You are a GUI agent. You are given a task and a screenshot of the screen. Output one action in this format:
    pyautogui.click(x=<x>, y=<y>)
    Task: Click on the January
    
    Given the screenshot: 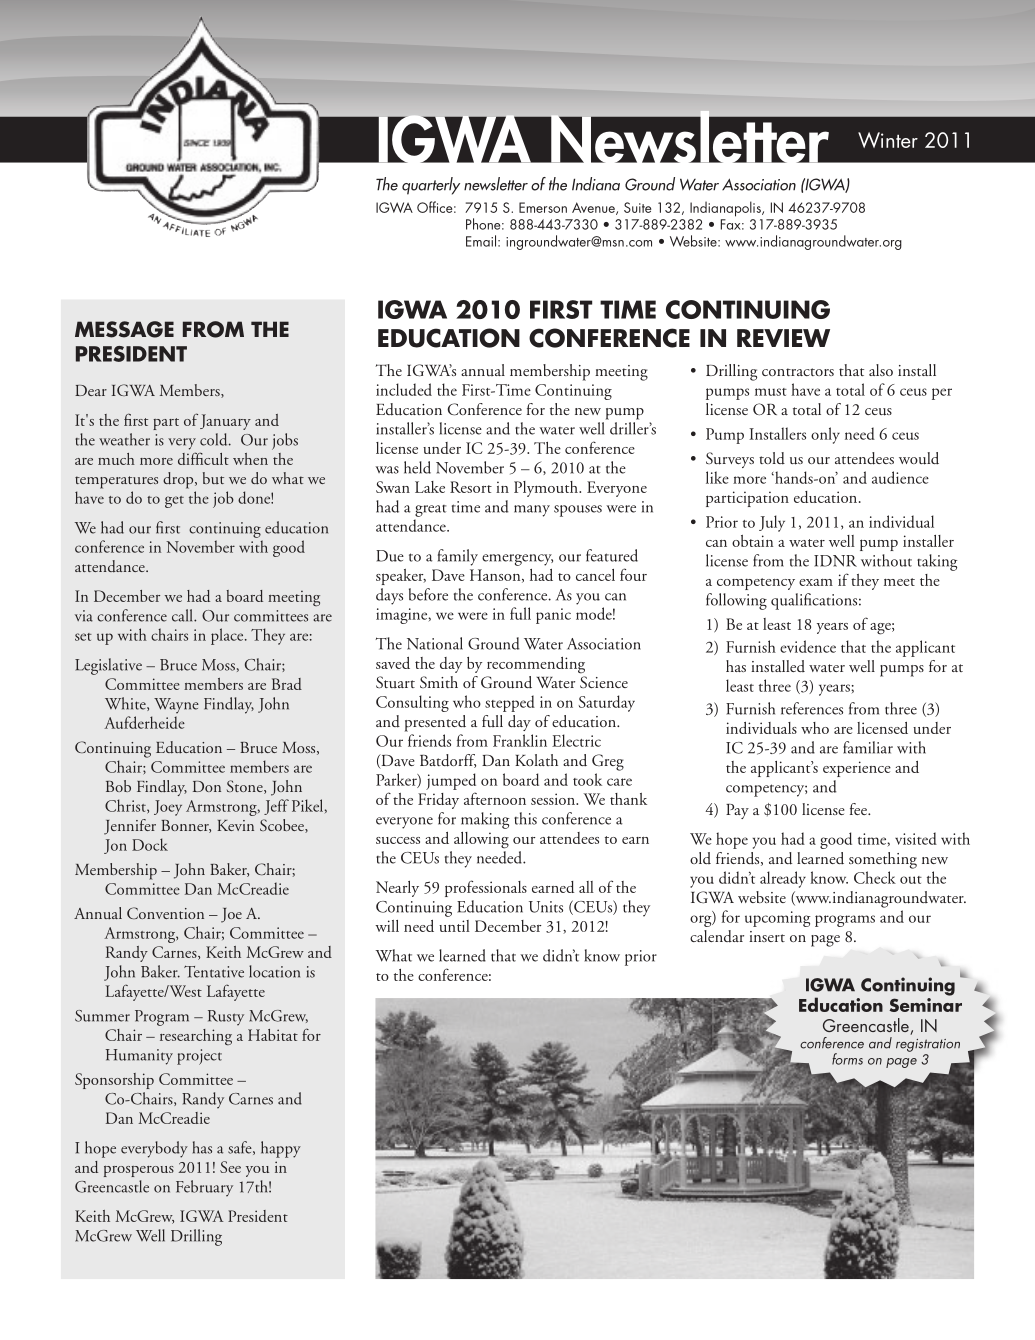 What is the action you would take?
    pyautogui.click(x=225, y=422)
